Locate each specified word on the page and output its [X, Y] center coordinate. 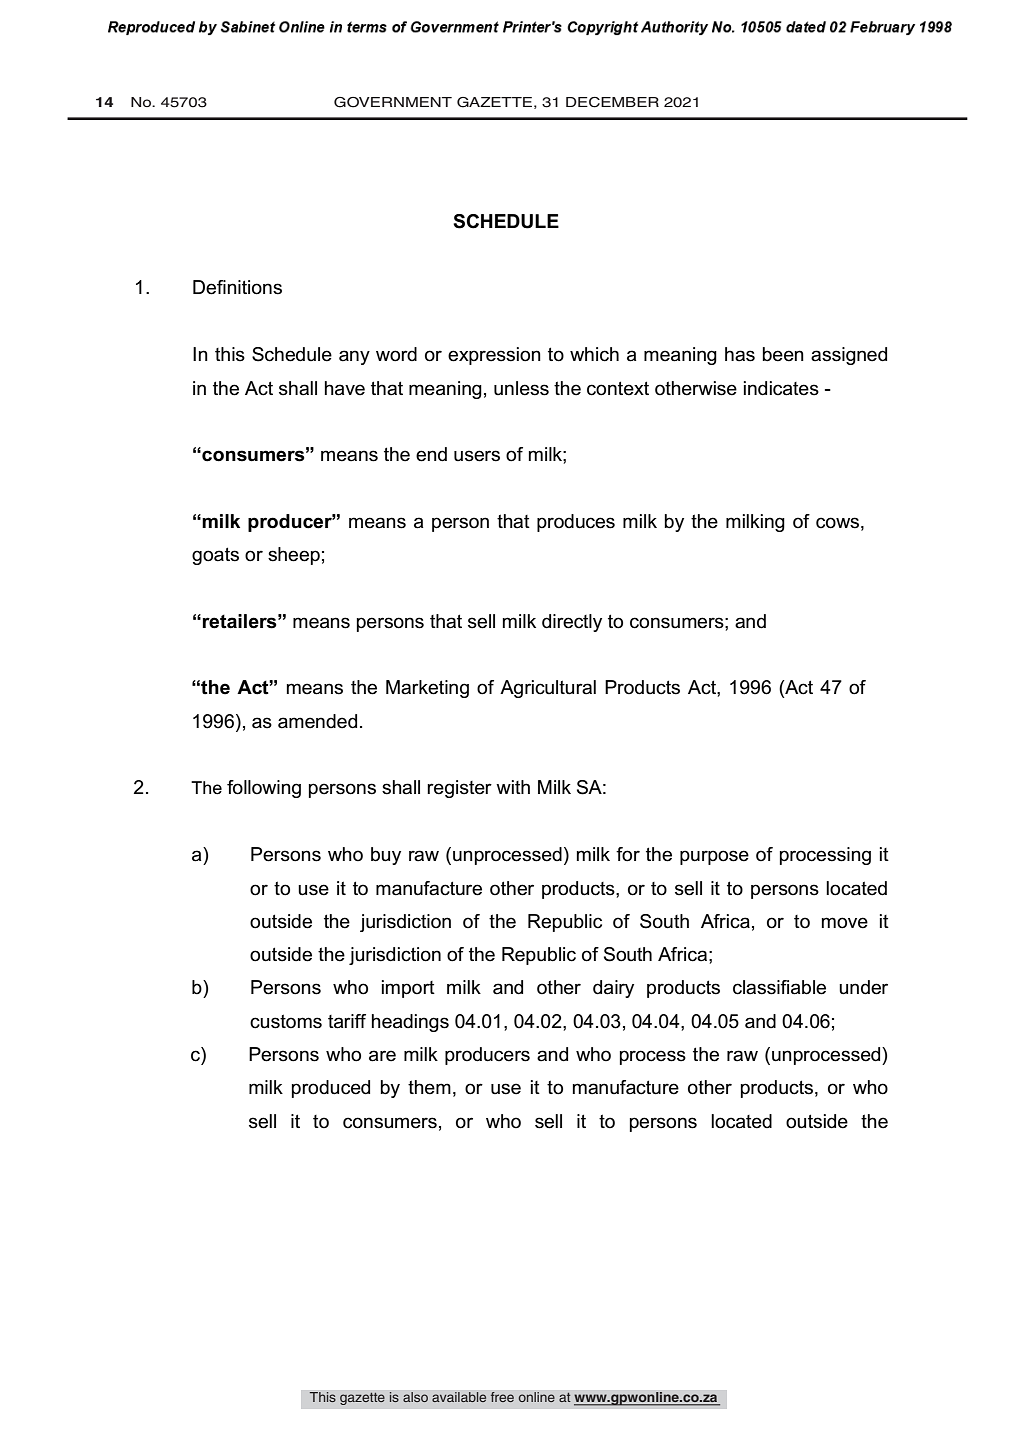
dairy [613, 989]
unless [521, 388]
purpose [714, 857]
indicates [781, 388]
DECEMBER [612, 102]
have [345, 388]
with [513, 787]
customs [286, 1021]
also [415, 1397]
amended [317, 721]
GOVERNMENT [393, 102]
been [783, 354]
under [863, 987]
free [502, 1397]
